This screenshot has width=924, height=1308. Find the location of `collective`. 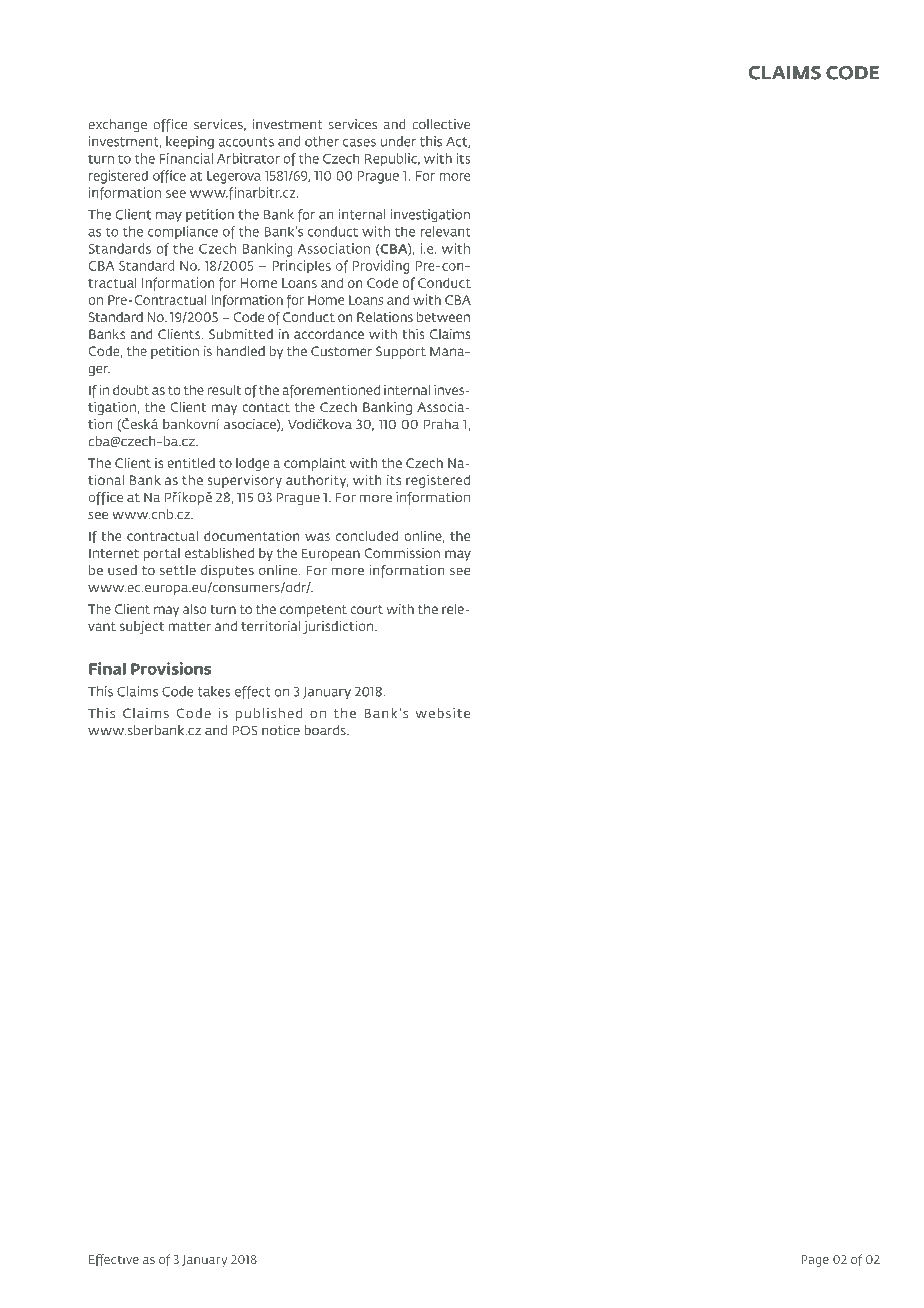

collective is located at coordinates (441, 124).
